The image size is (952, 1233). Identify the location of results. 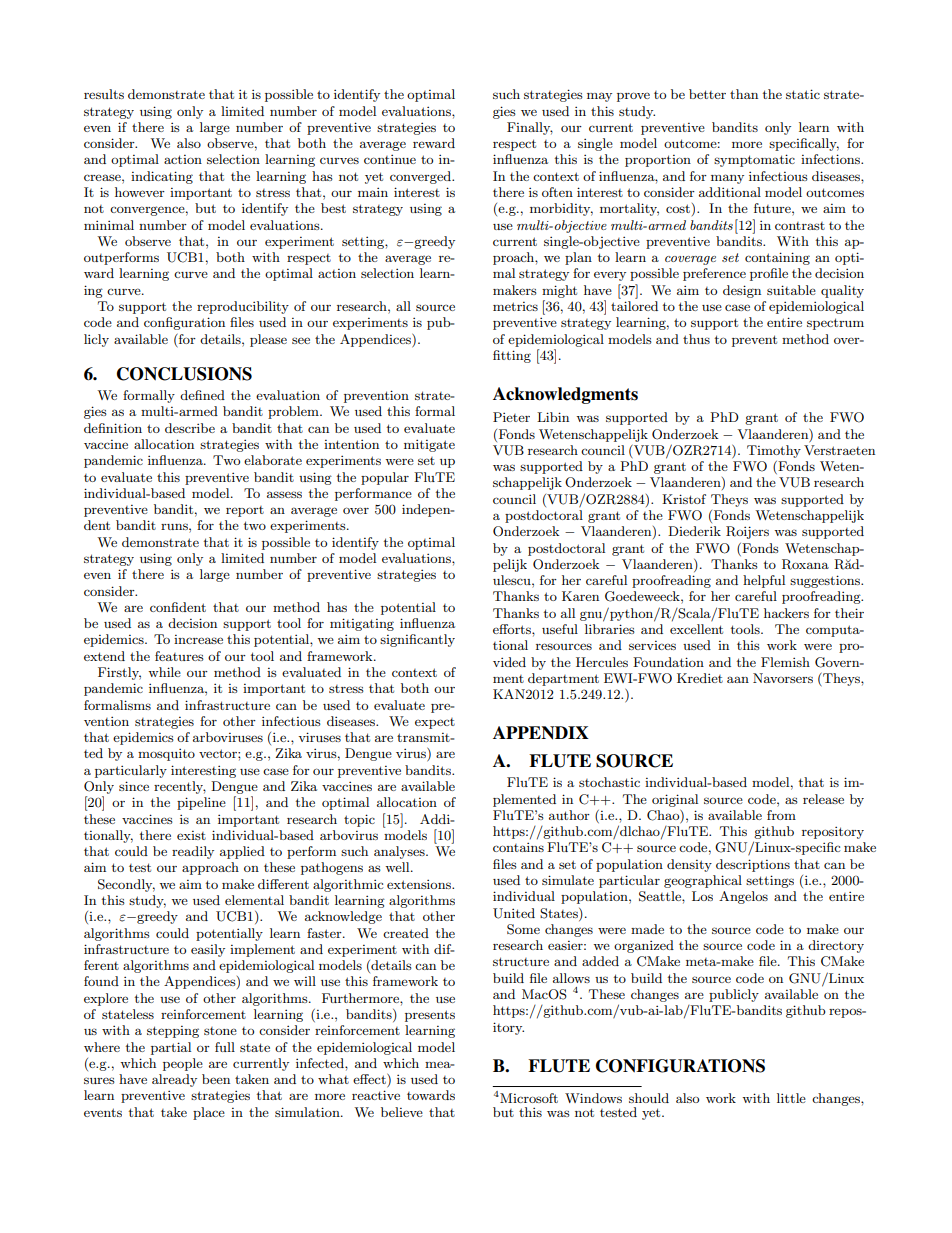
(104, 94).
